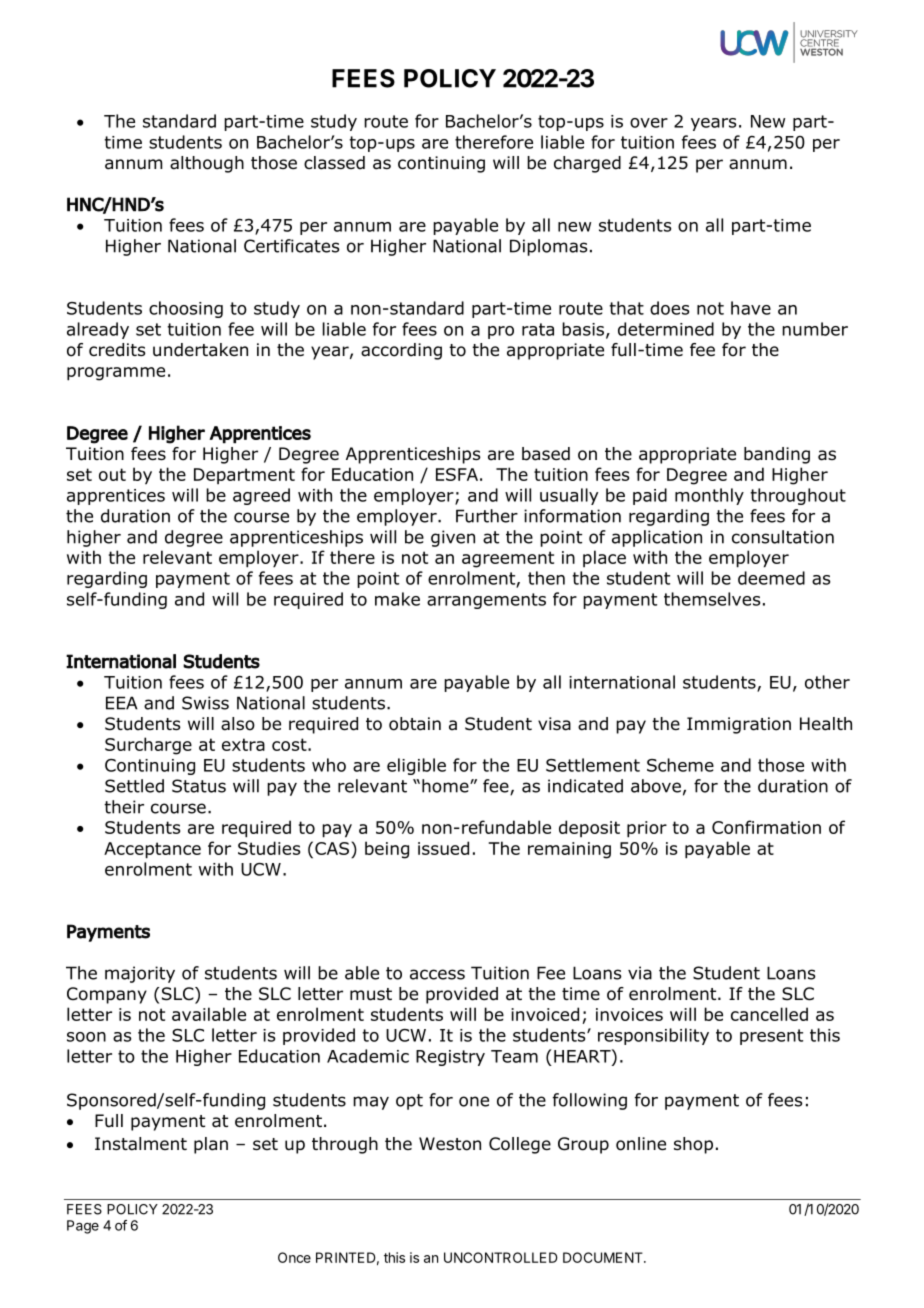 Image resolution: width=924 pixels, height=1308 pixels. What do you see at coordinates (116, 374) in the screenshot?
I see `programme` at bounding box center [116, 374].
